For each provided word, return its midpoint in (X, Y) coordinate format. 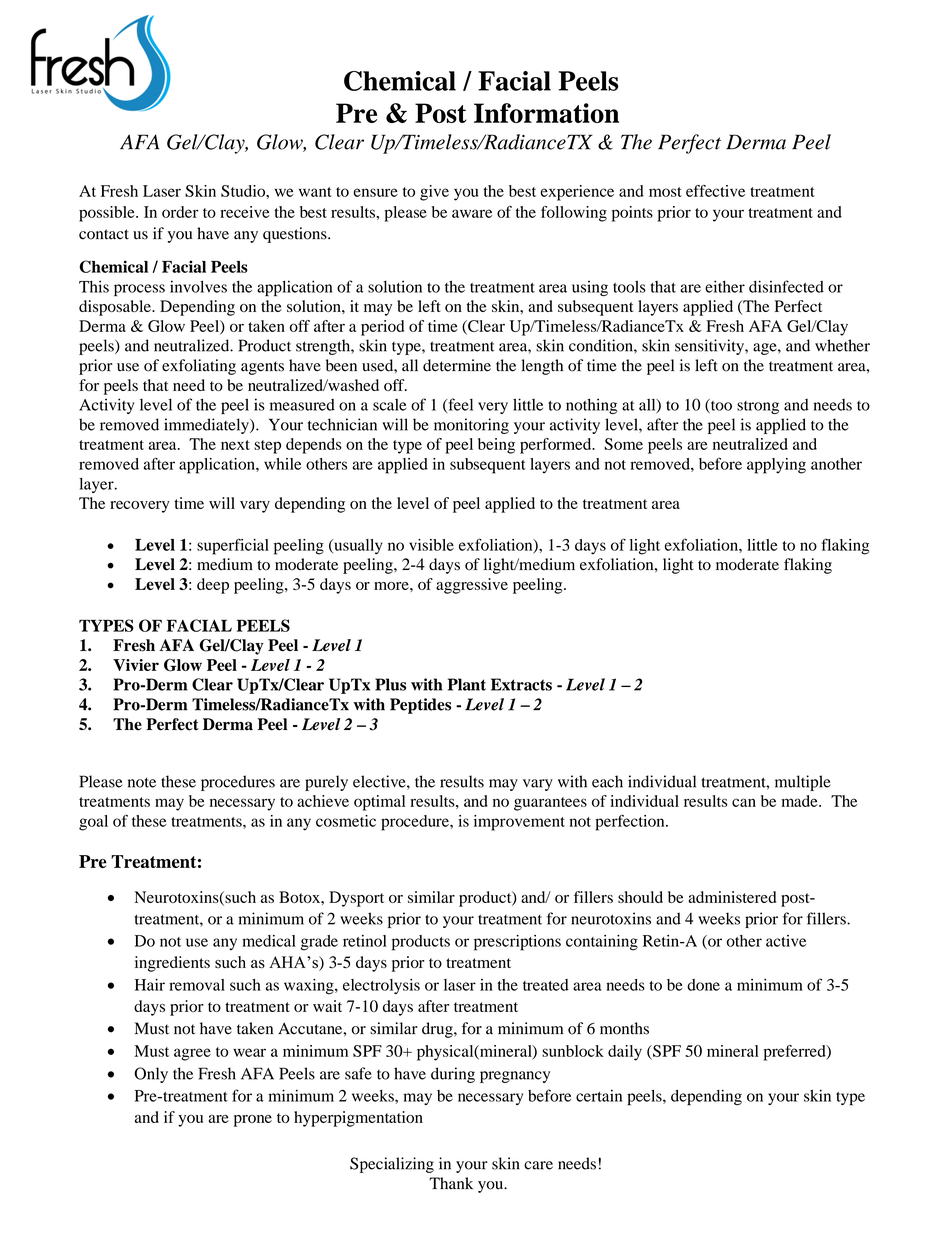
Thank (451, 1183)
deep (213, 586)
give (434, 193)
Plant (467, 684)
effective (715, 191)
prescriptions (517, 943)
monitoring (471, 426)
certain (599, 1095)
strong (758, 407)
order (180, 212)
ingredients (172, 964)
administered (732, 897)
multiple (803, 783)
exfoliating (199, 367)
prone (253, 1121)
